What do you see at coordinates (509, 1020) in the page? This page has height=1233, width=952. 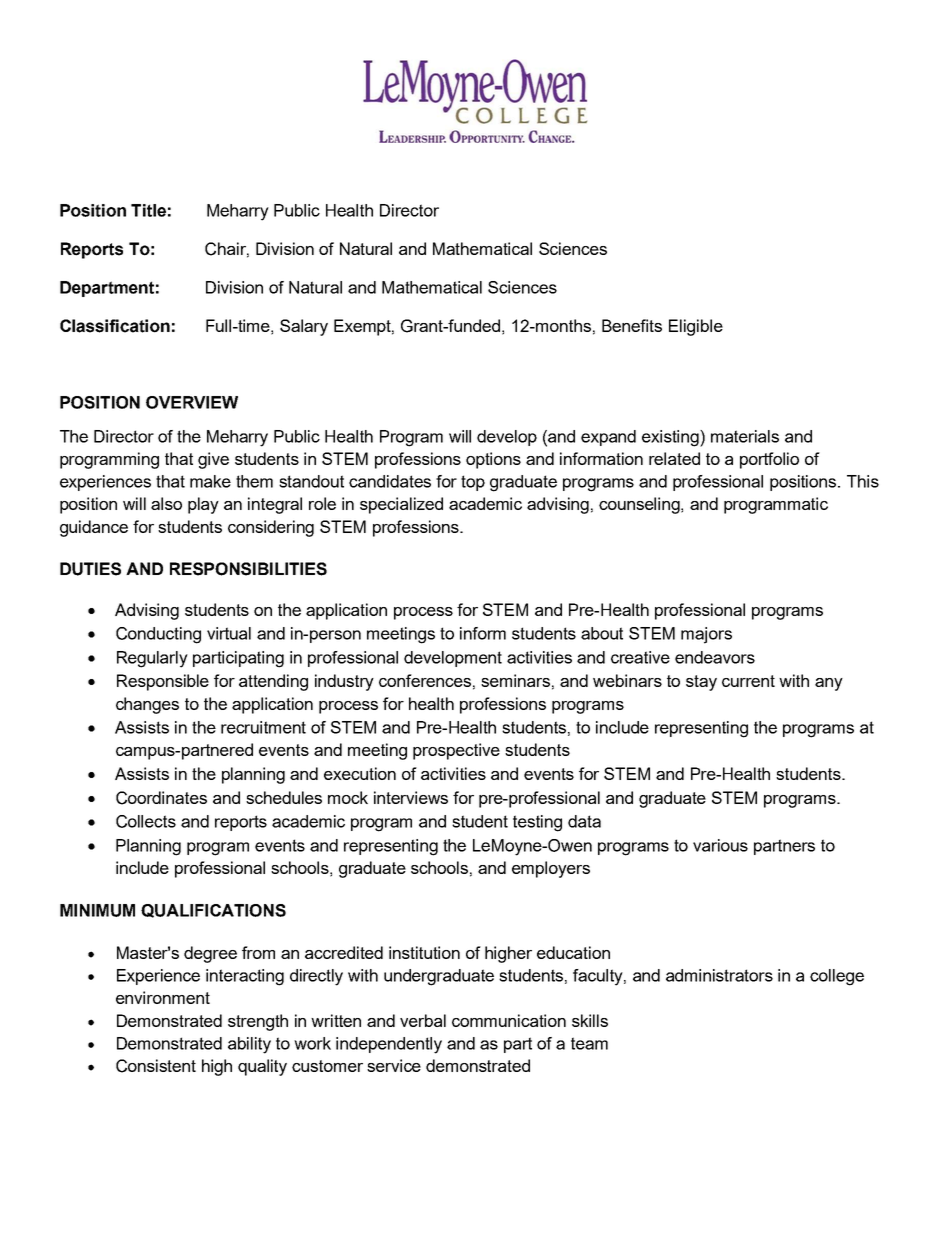 I see `communication` at bounding box center [509, 1020].
